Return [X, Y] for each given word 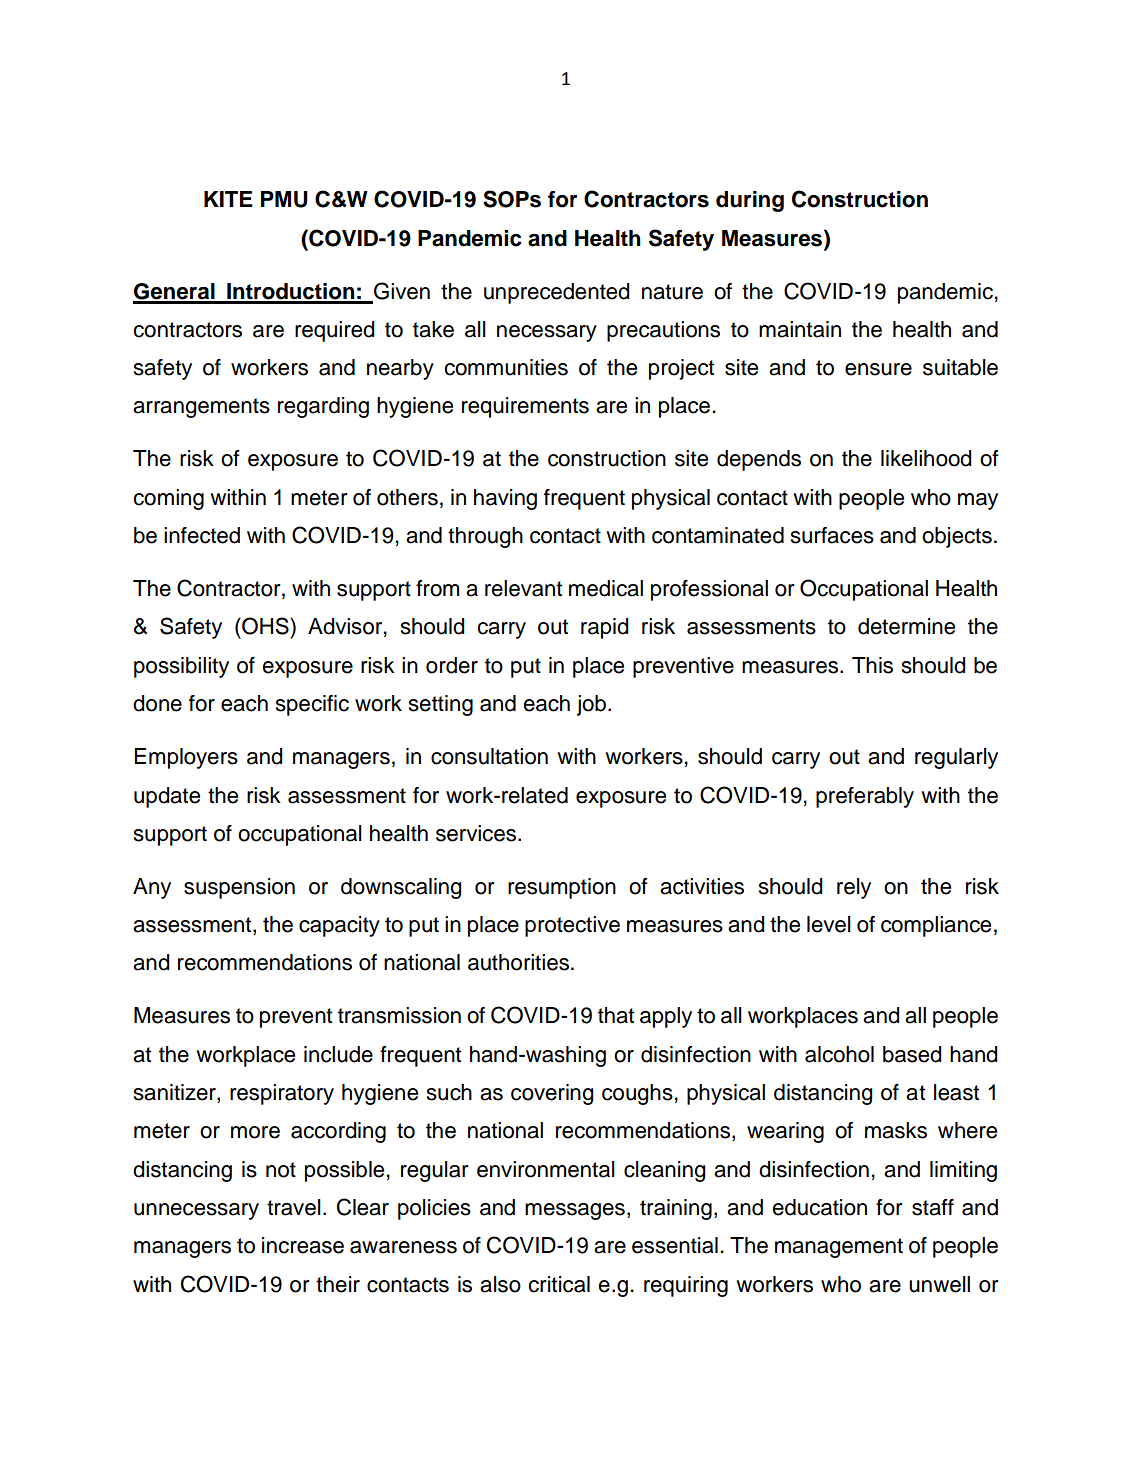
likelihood [926, 458]
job [591, 705]
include [338, 1054]
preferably [865, 797]
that [616, 1015]
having [505, 499]
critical [559, 1284]
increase [303, 1245]
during [750, 201]
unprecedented [557, 293]
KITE [228, 199]
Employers [186, 758]
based [912, 1054]
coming [168, 499]
